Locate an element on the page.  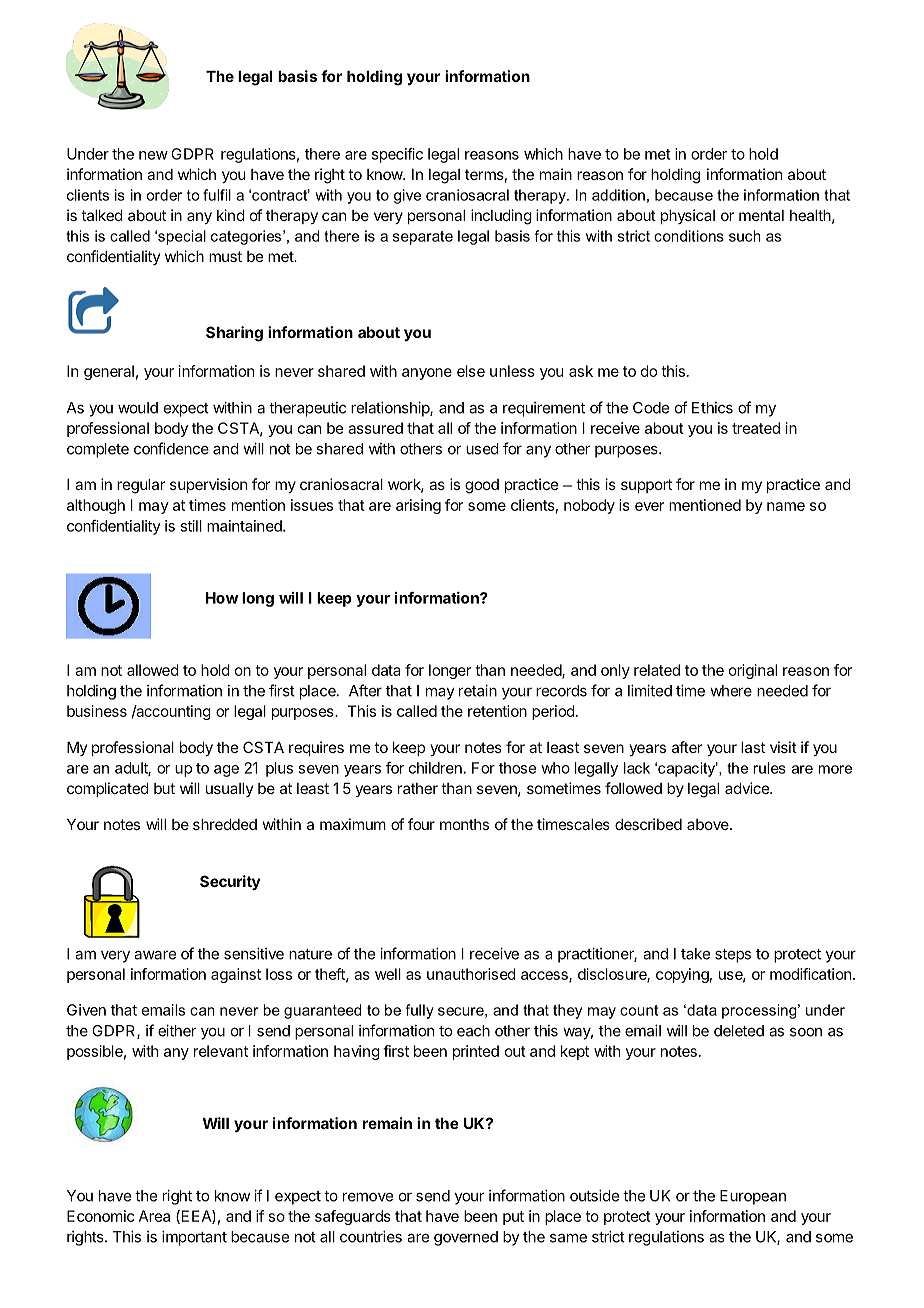
fulfil is located at coordinates (217, 195).
